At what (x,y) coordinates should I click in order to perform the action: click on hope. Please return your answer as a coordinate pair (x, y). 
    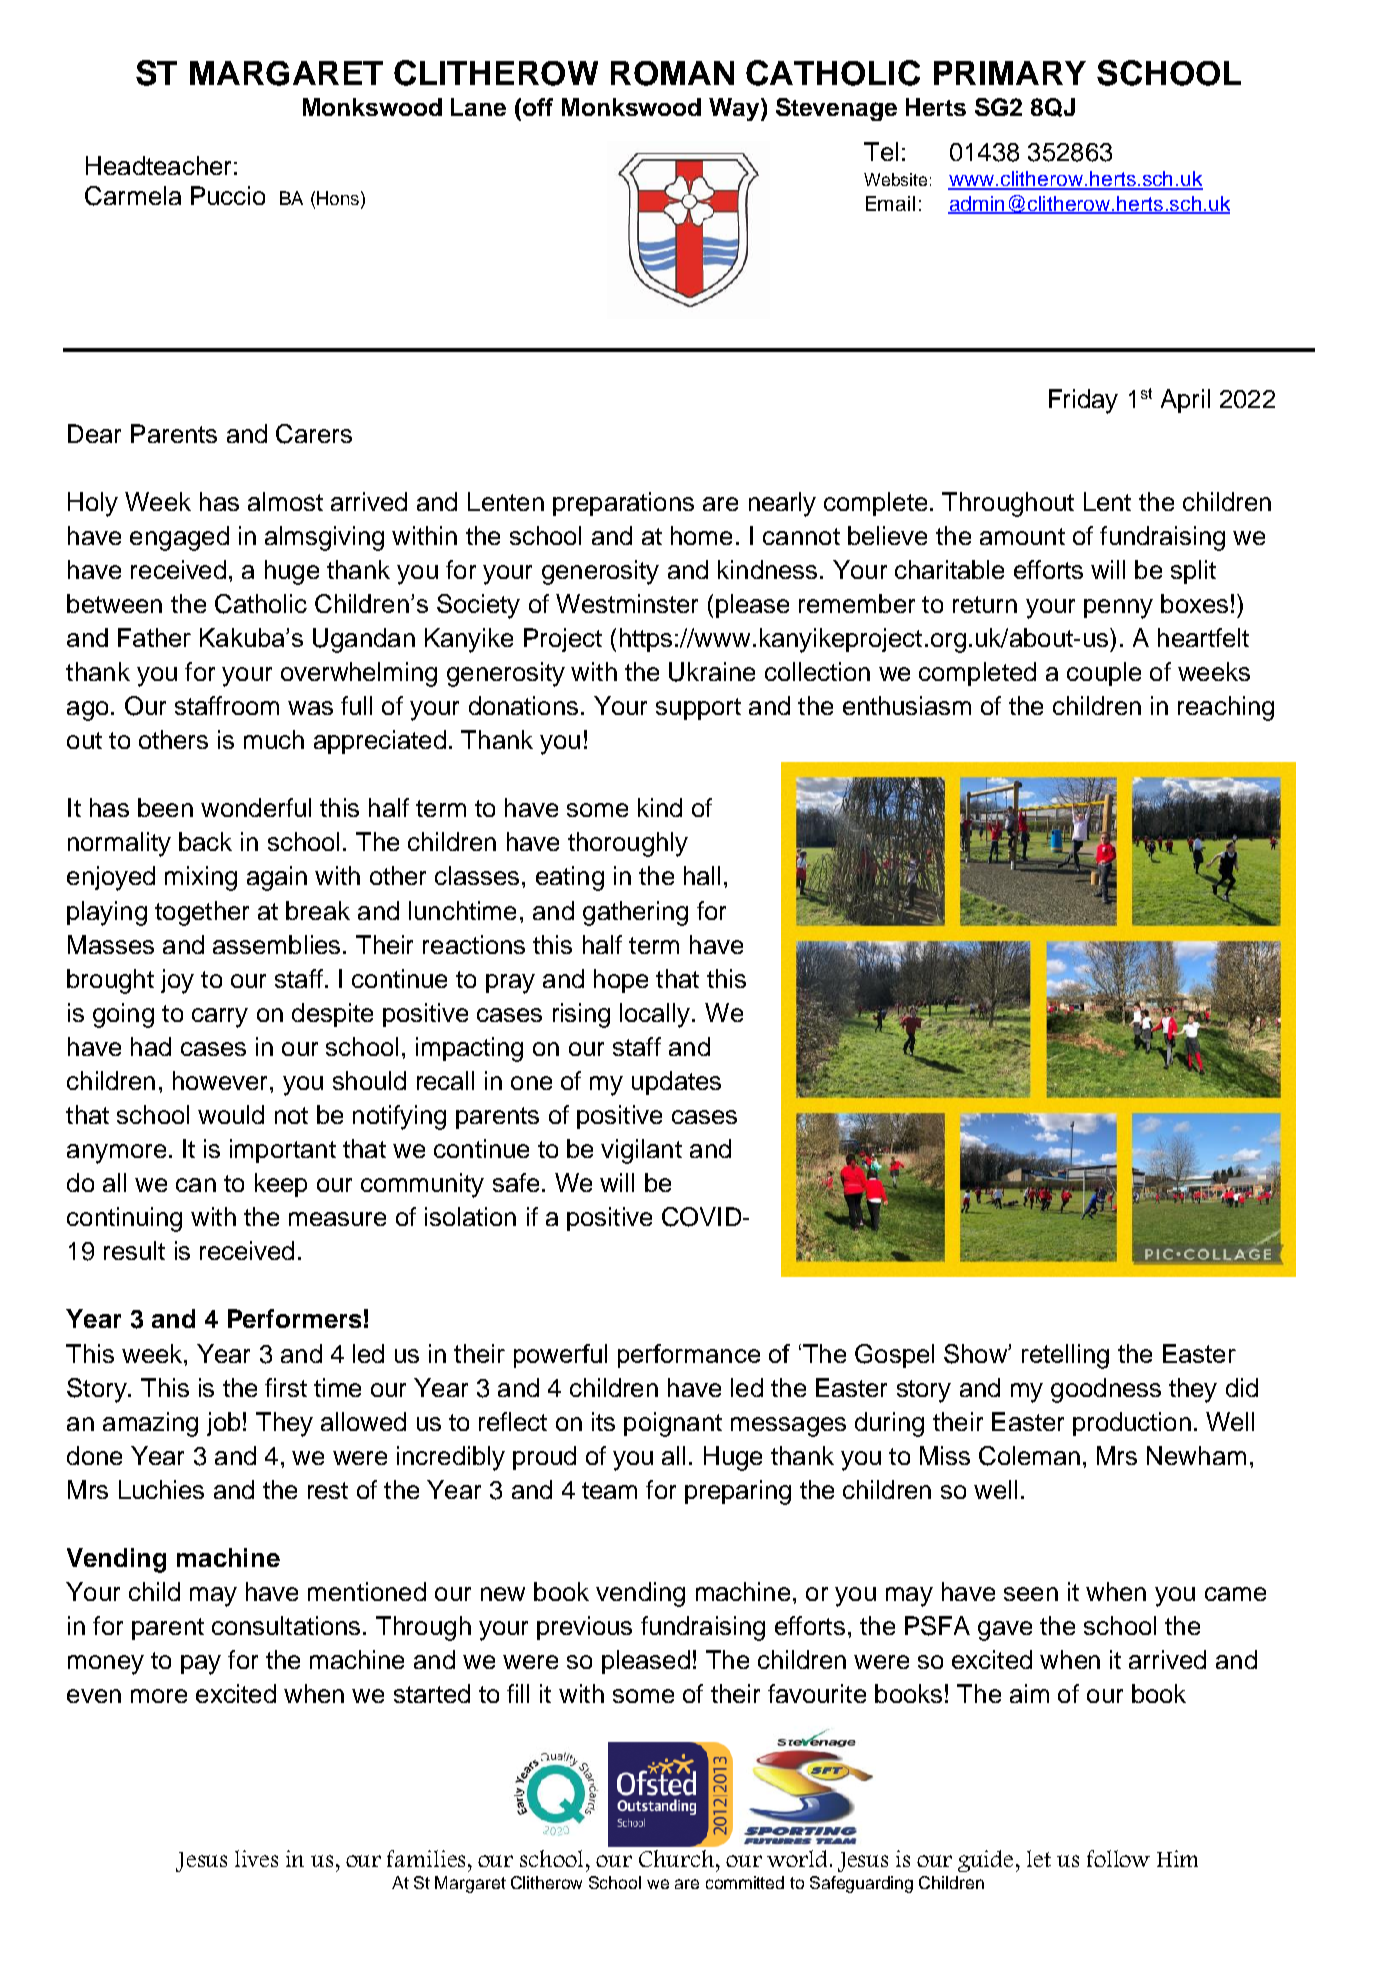
    Looking at the image, I should click on (621, 981).
